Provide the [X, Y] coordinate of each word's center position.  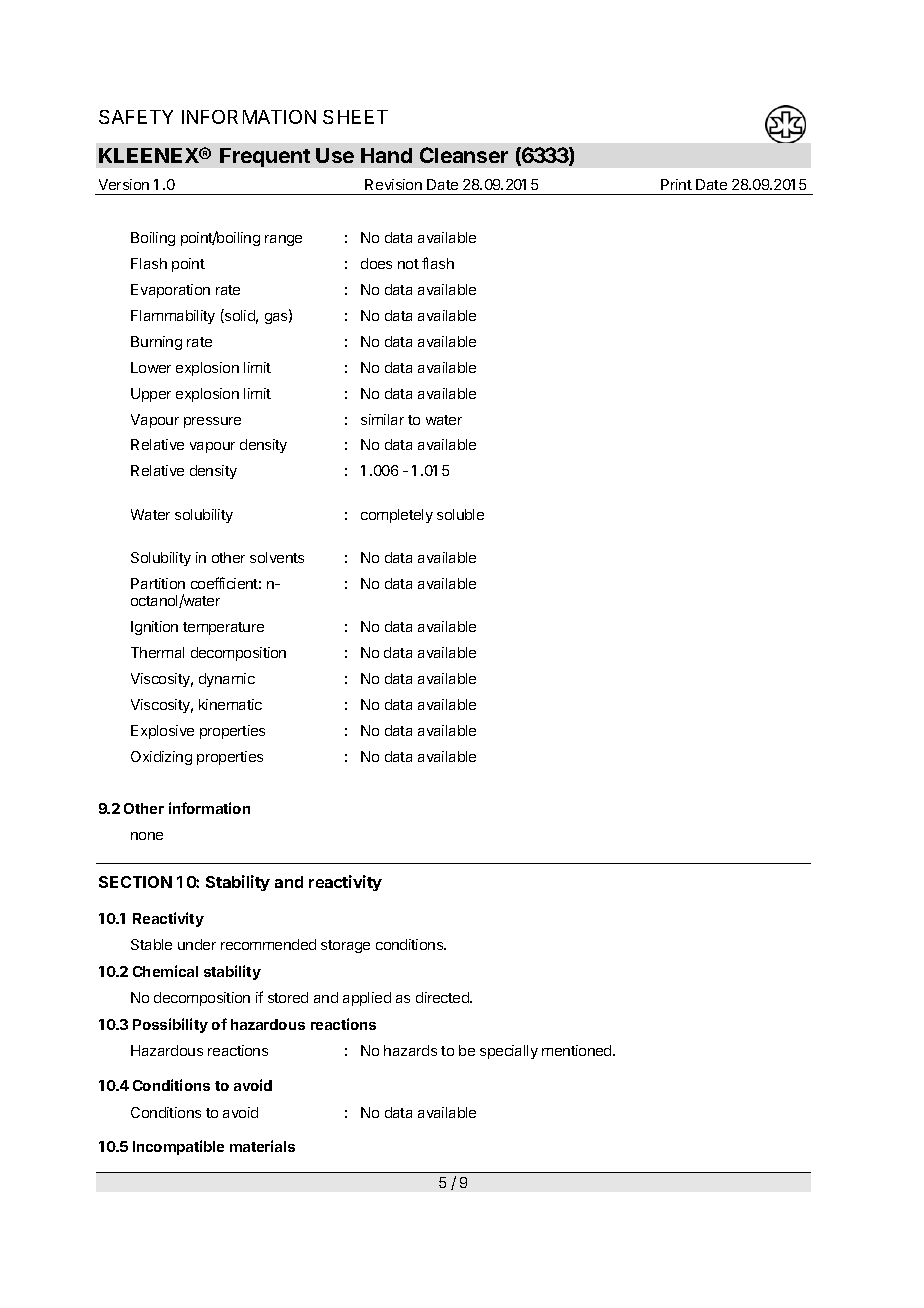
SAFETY [136, 117]
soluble [460, 514]
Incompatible [178, 1147]
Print [676, 184]
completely [397, 516]
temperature [223, 628]
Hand [386, 155]
